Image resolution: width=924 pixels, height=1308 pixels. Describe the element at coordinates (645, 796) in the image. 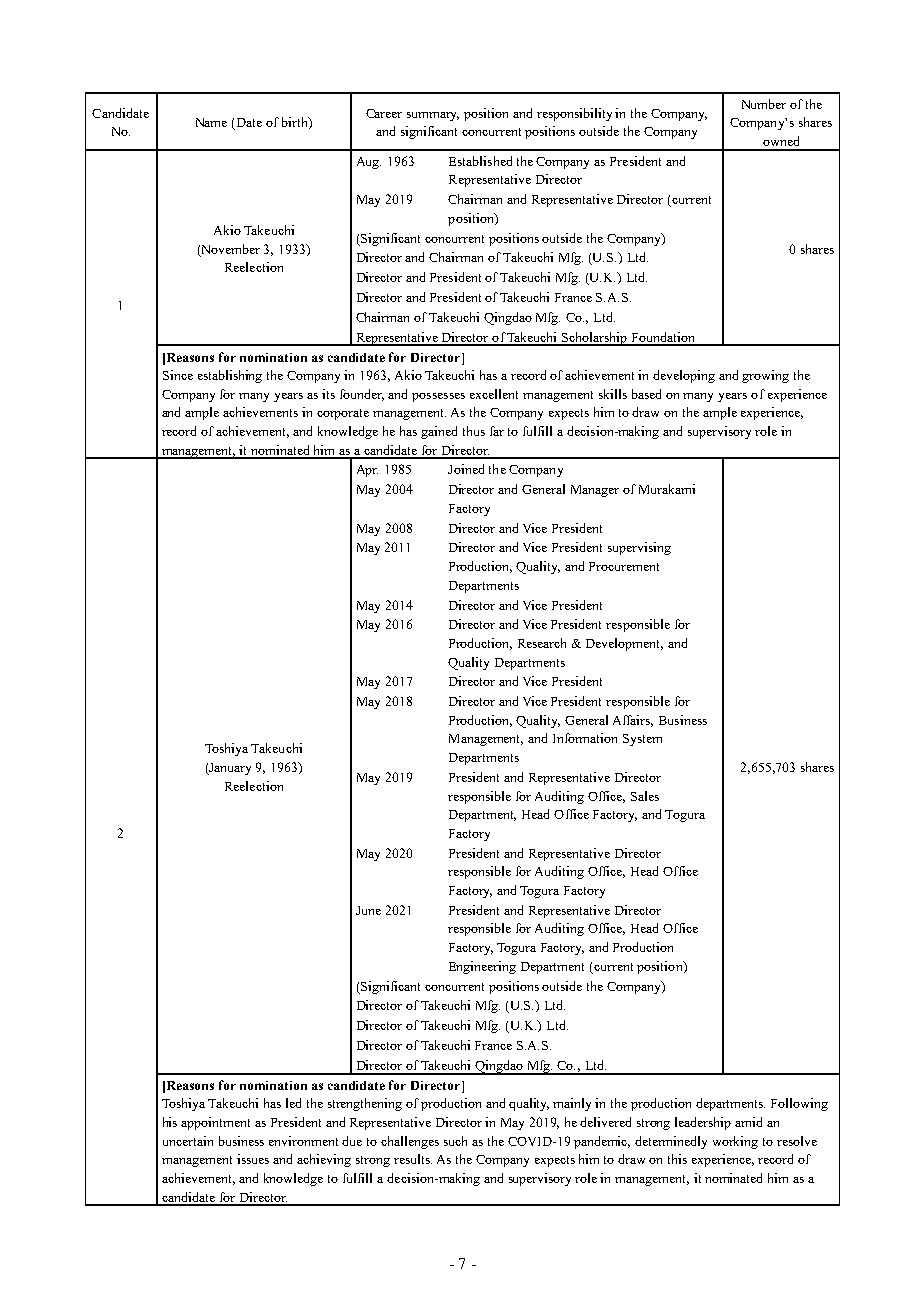

I see `Sales` at that location.
